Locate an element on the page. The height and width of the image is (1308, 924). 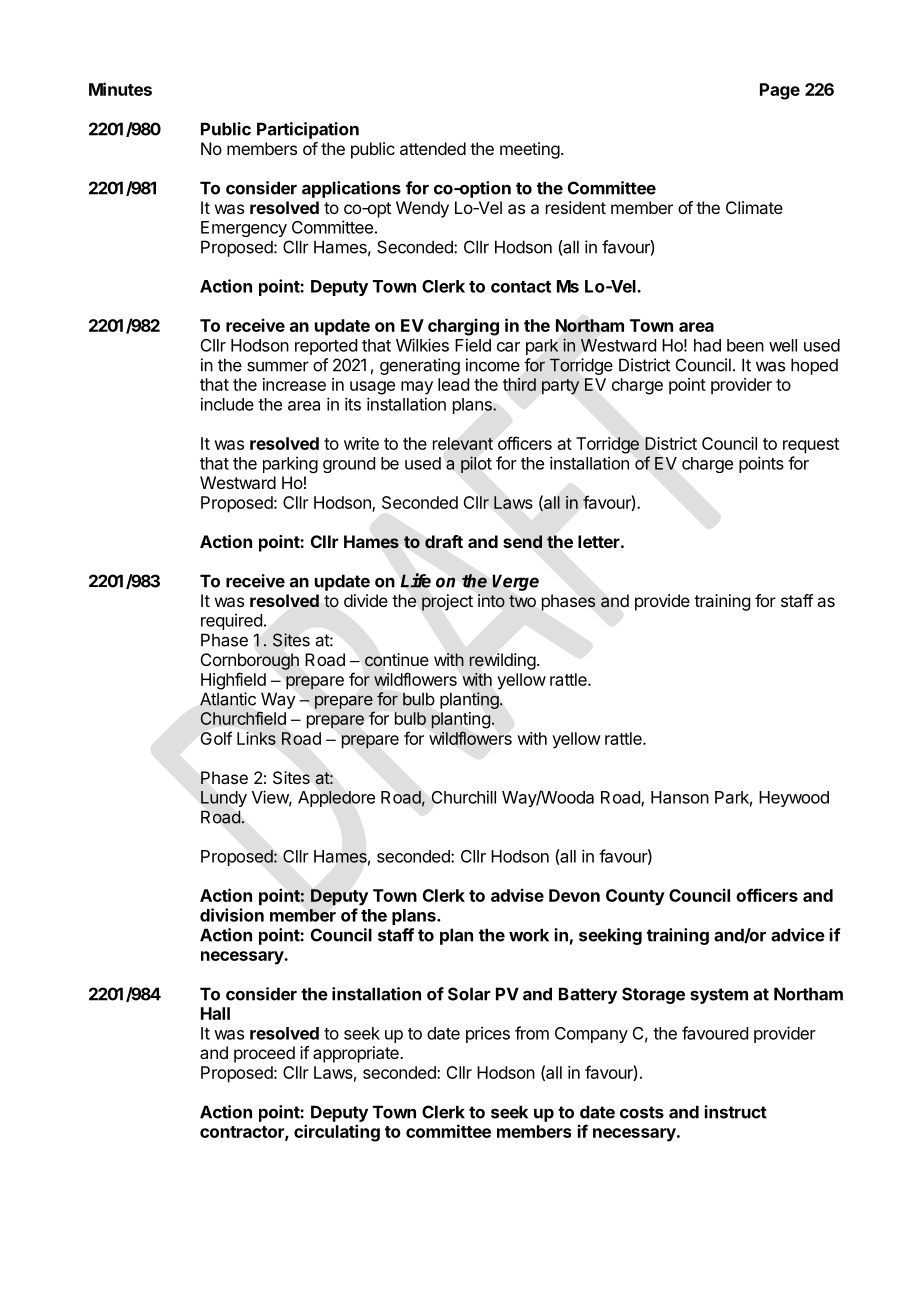
attended is located at coordinates (433, 148).
